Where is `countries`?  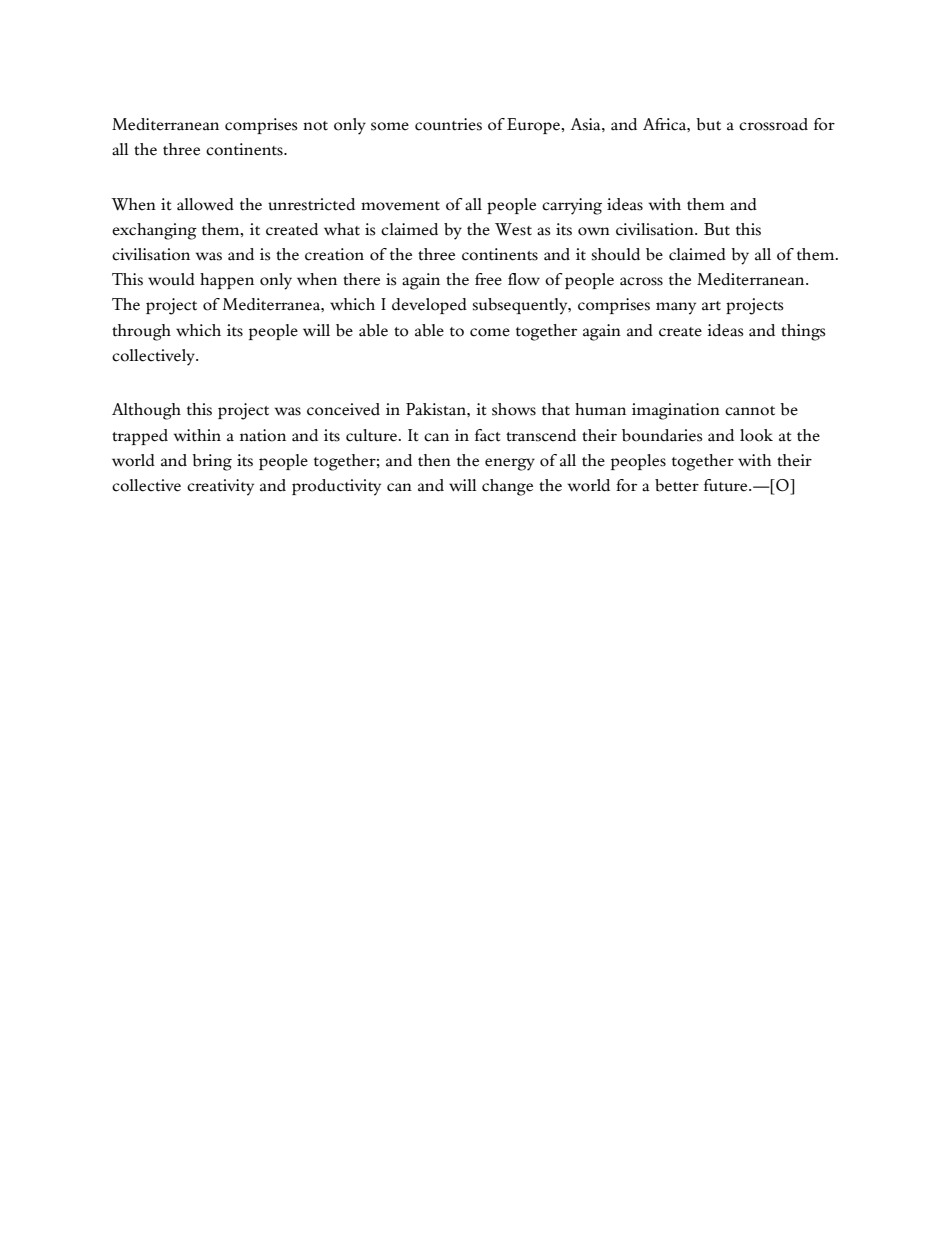 countries is located at coordinates (448, 124).
